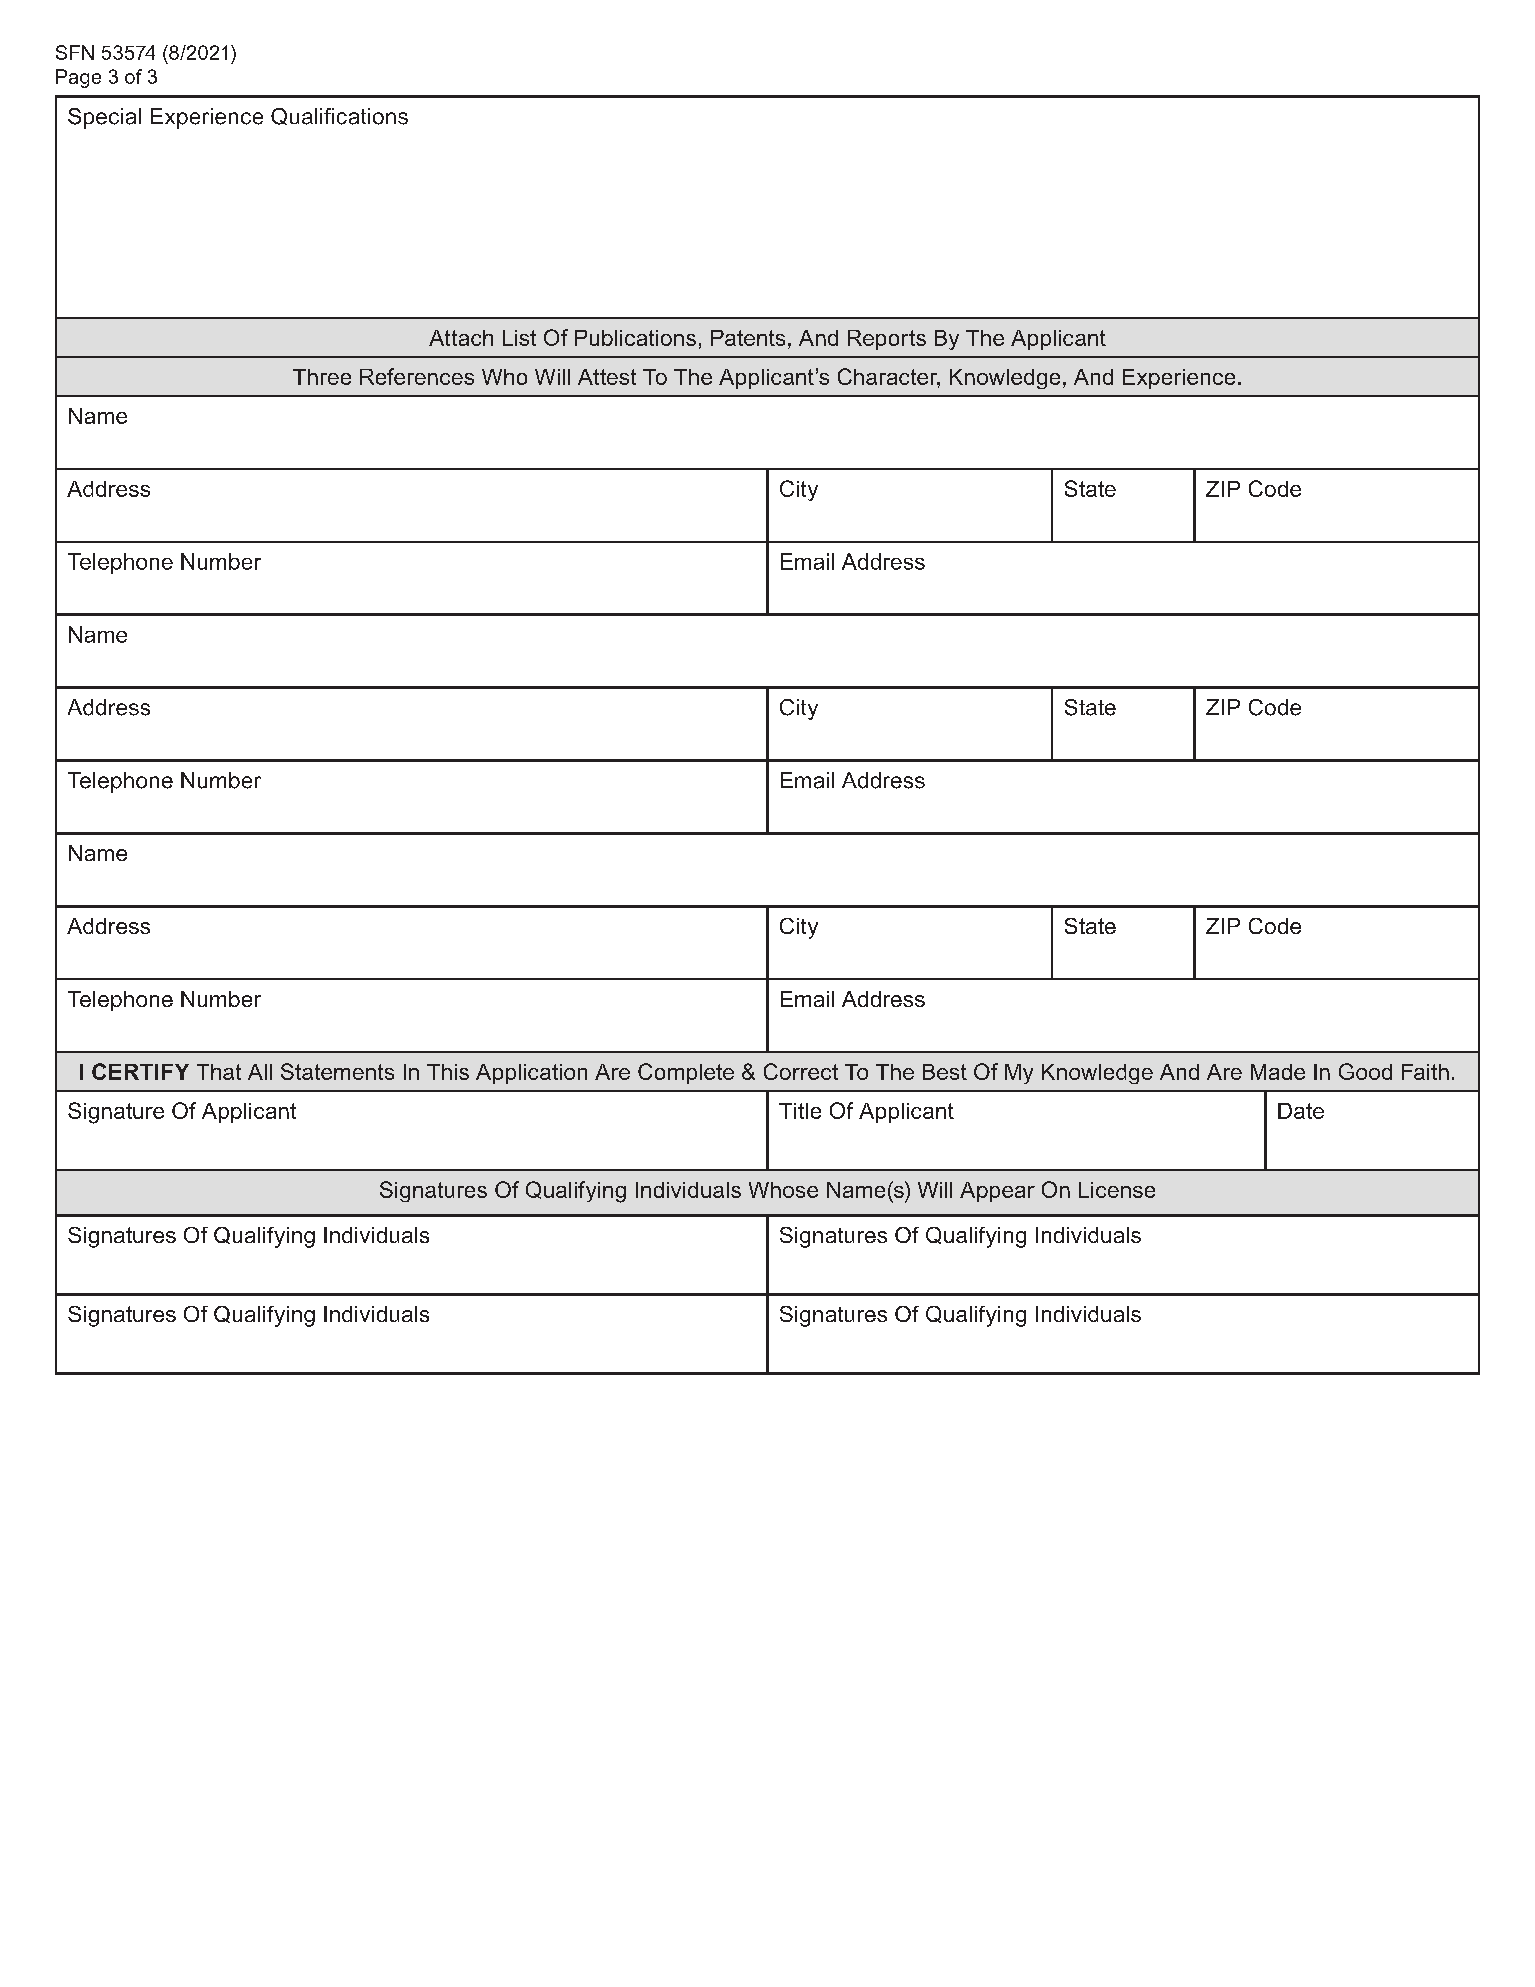  Describe the element at coordinates (1365, 1071) in the screenshot. I see `Good` at that location.
